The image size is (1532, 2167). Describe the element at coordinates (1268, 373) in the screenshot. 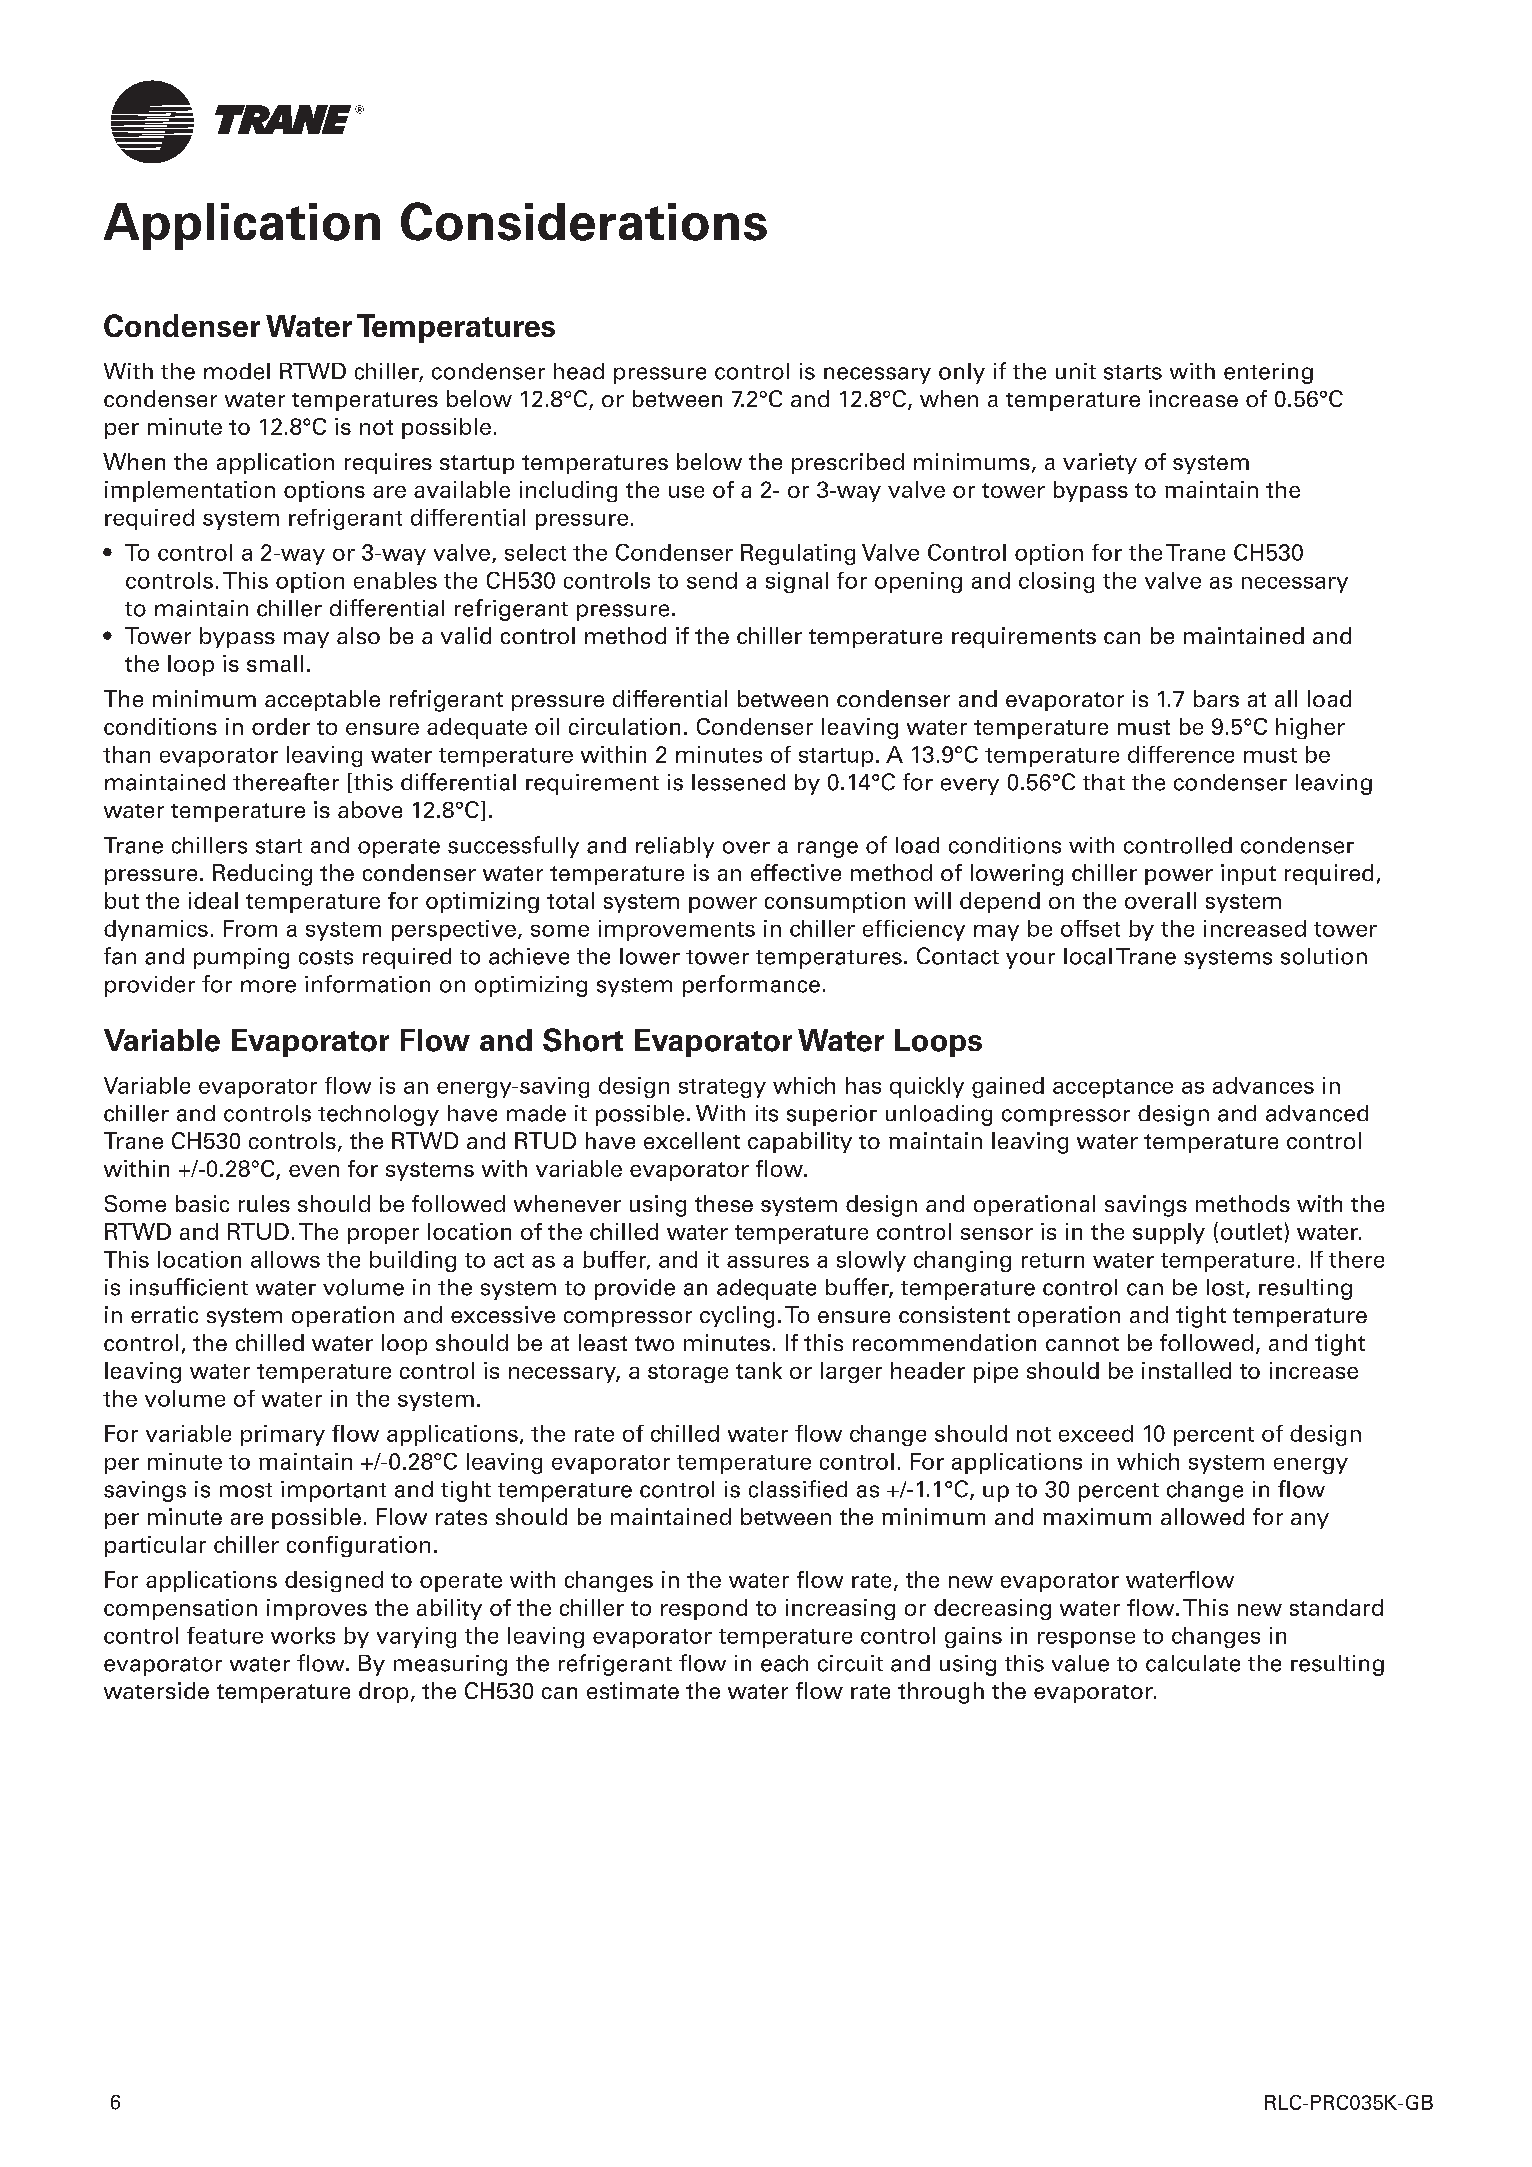

I see `entering` at that location.
